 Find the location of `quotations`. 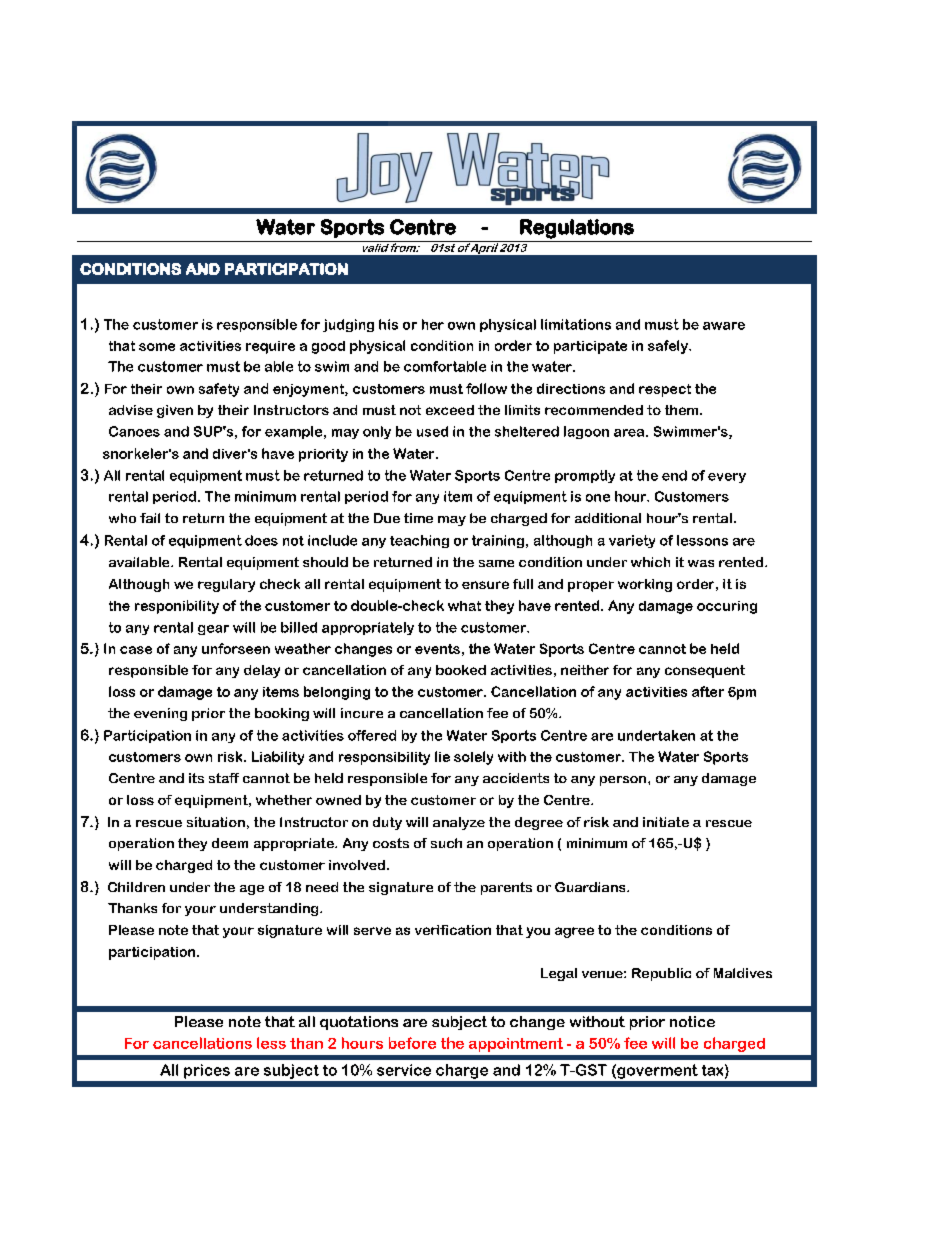

quotations is located at coordinates (359, 1023).
